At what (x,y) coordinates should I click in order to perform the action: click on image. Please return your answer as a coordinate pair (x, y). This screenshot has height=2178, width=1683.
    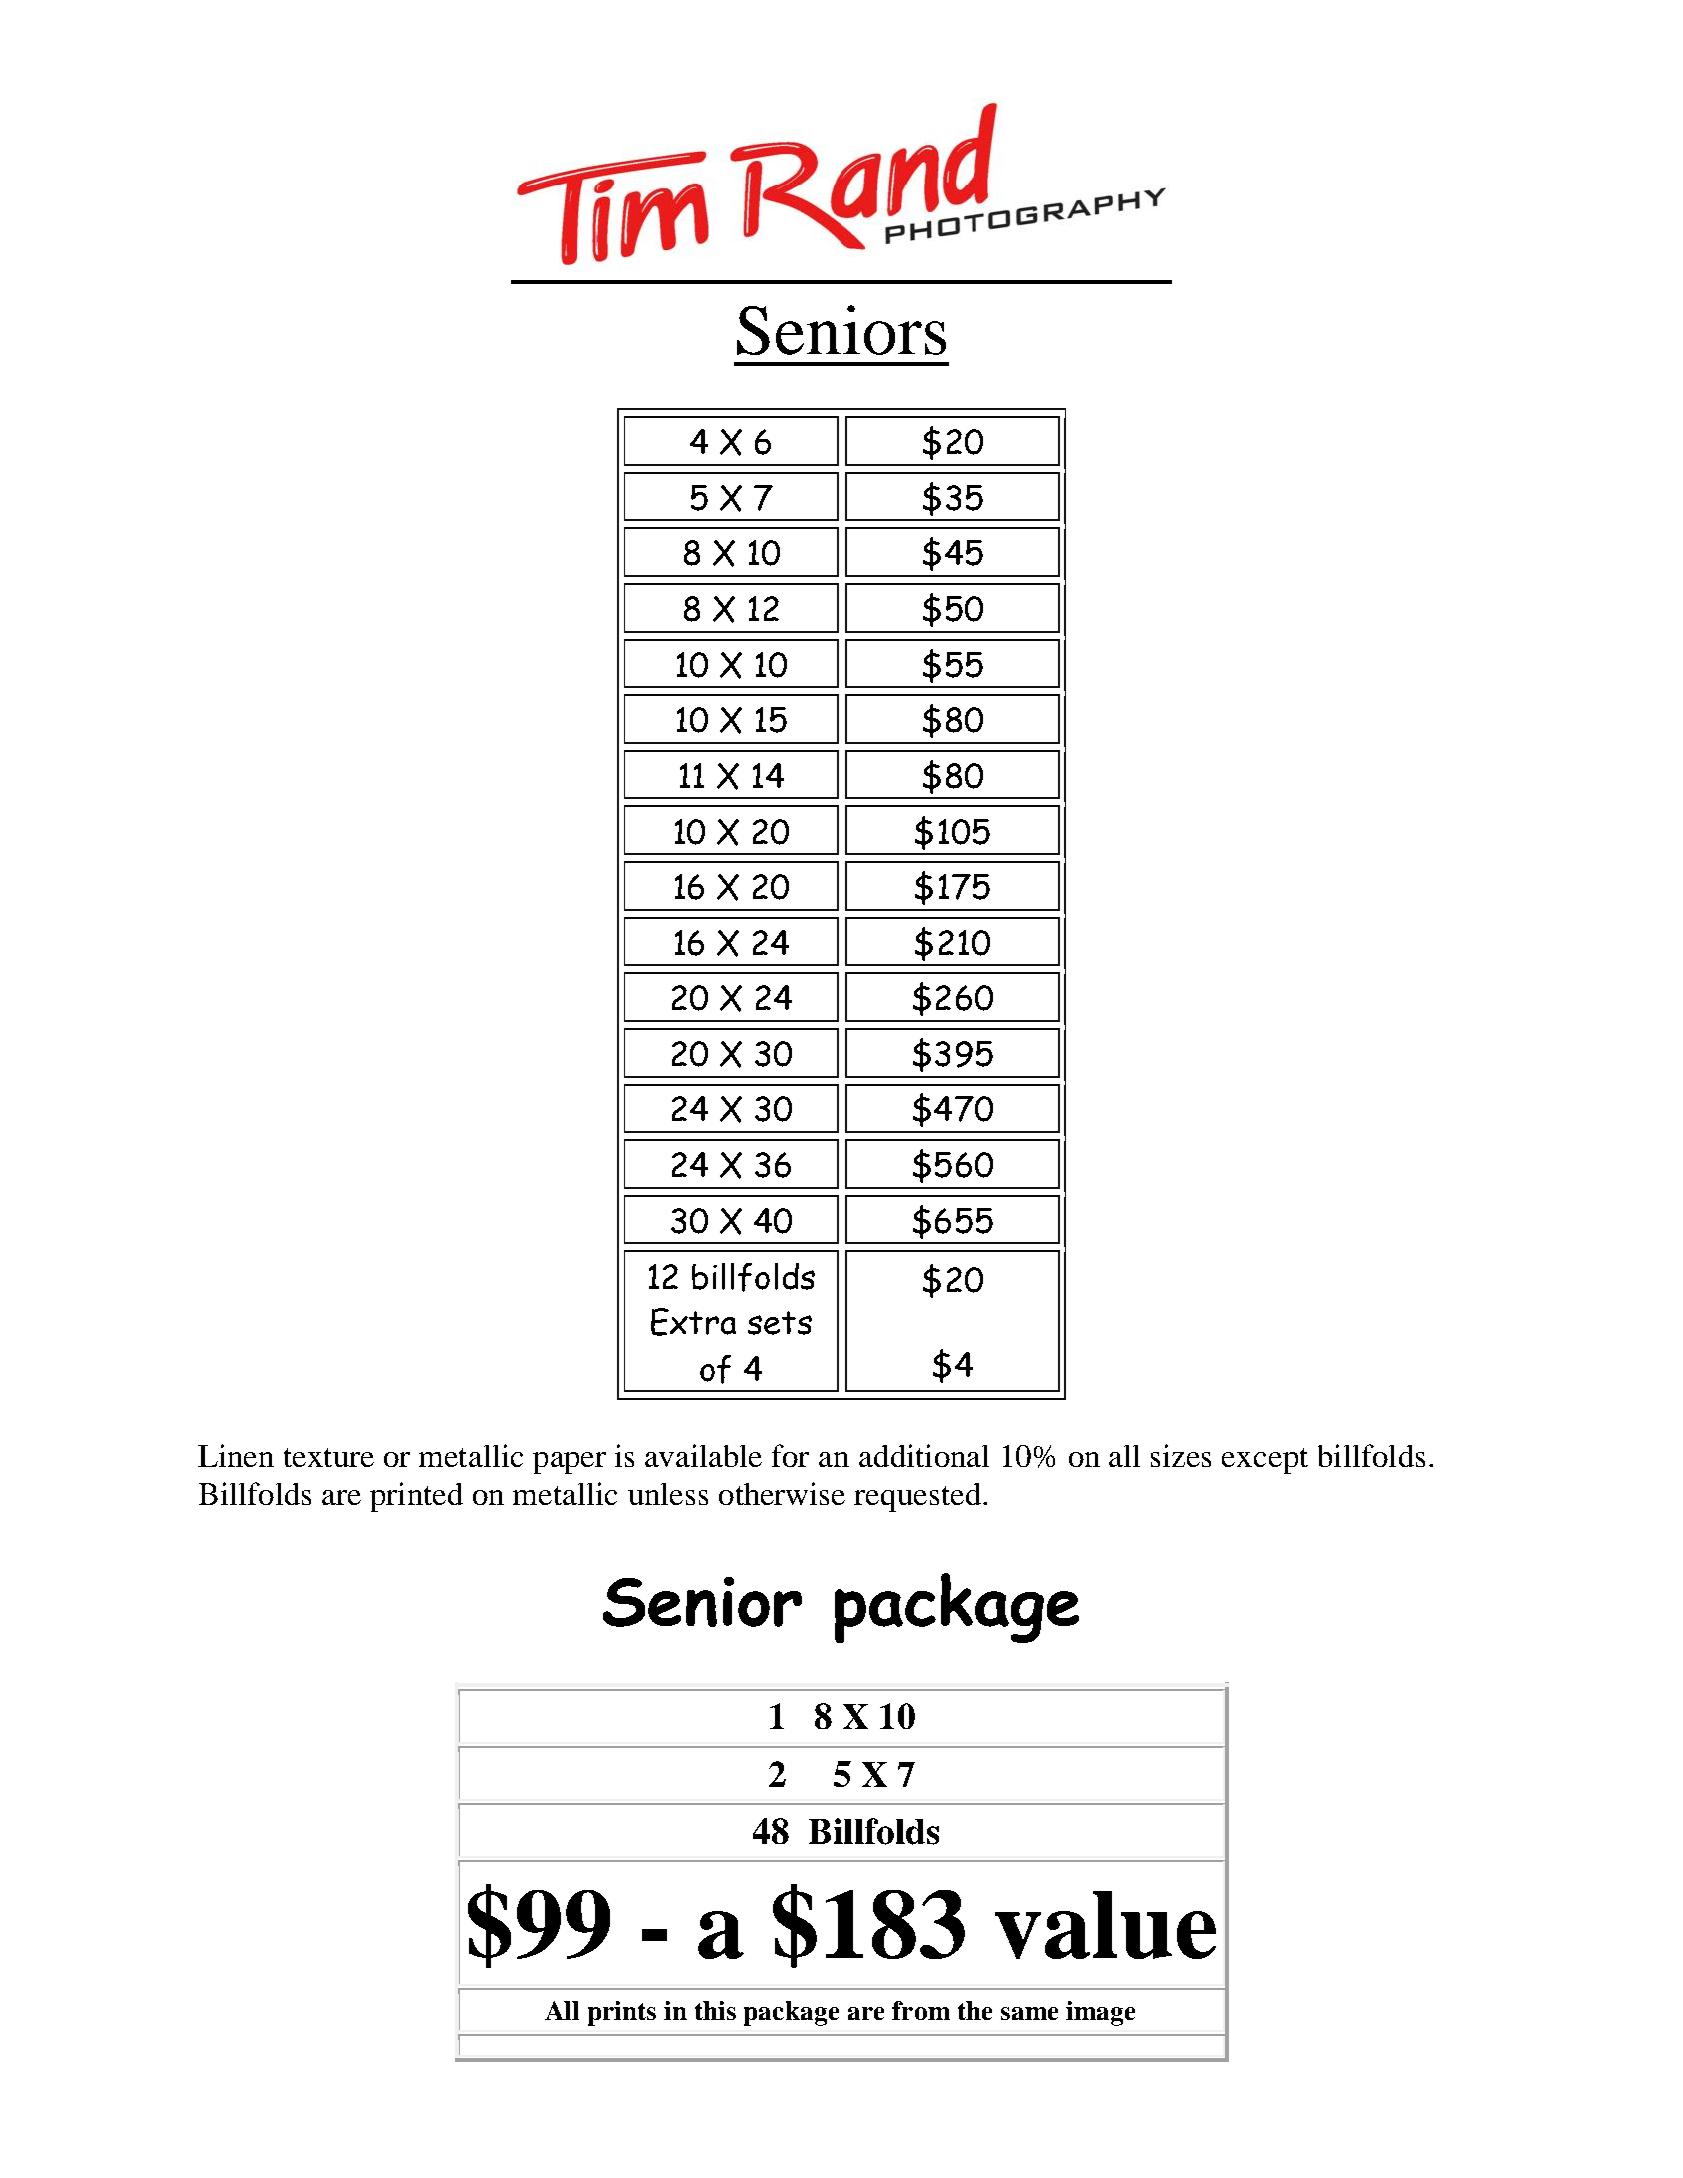
    Looking at the image, I should click on (1100, 2013).
